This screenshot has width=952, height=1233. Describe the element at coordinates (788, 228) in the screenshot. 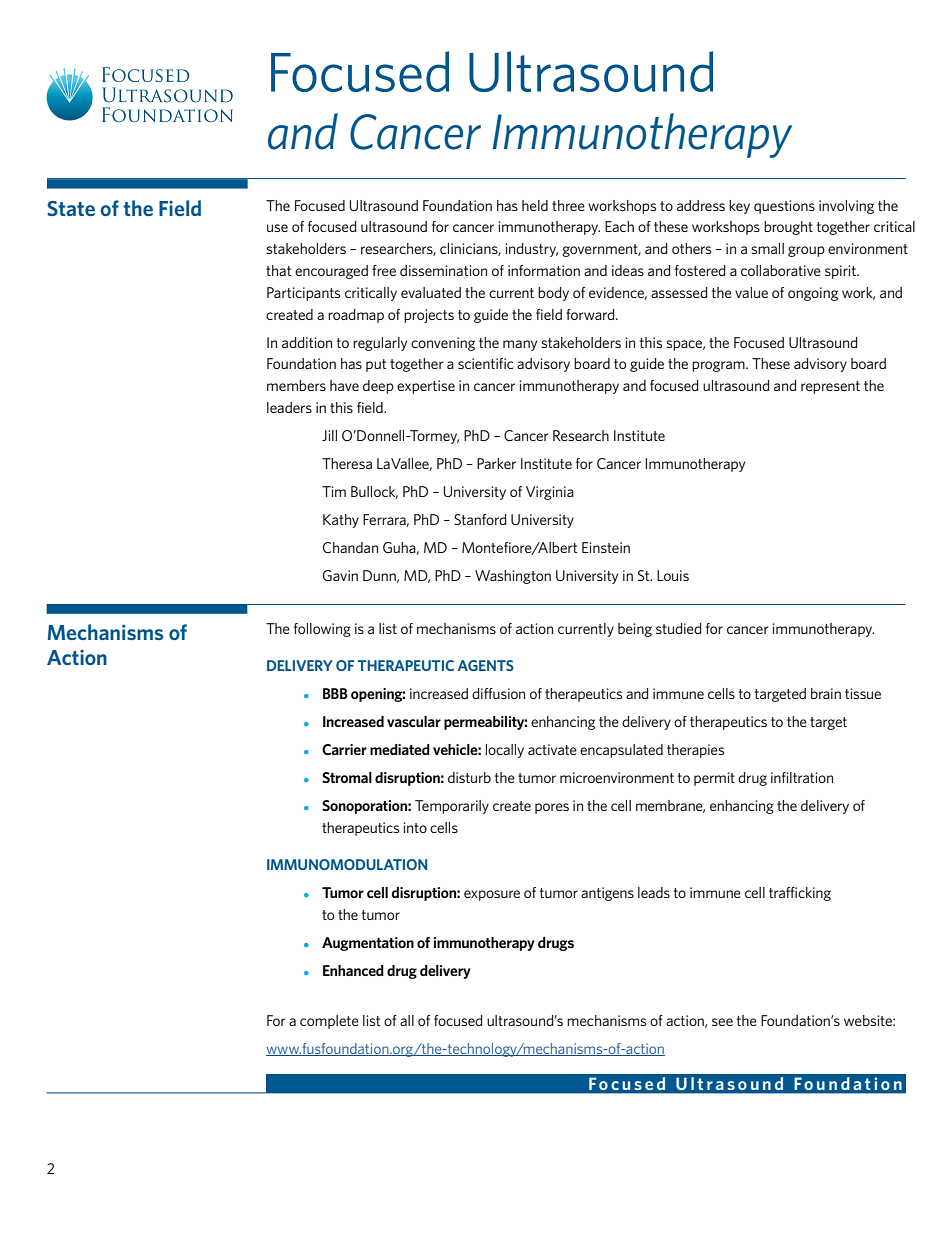

I see `brought` at that location.
